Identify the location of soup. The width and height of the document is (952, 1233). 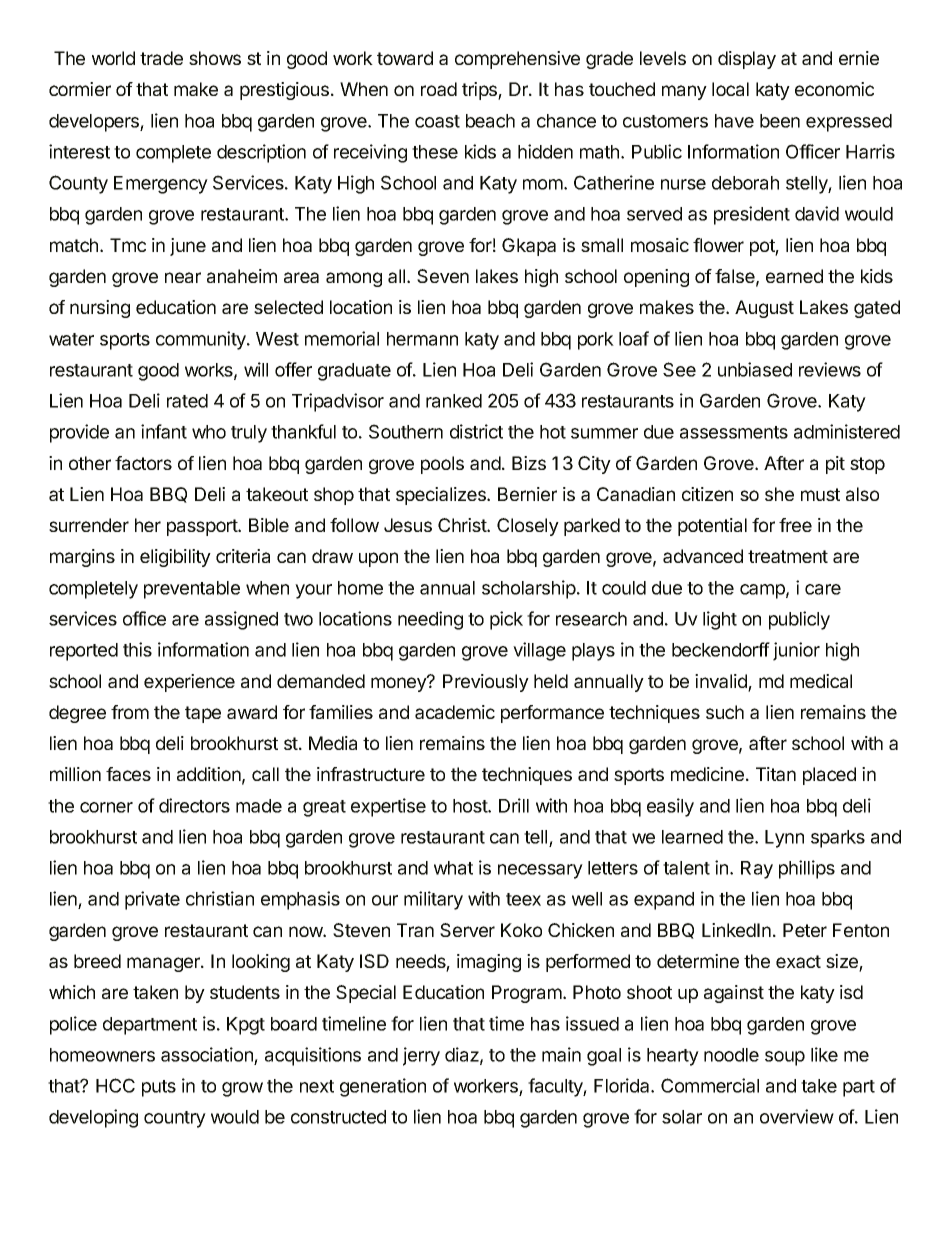
(785, 1058).
